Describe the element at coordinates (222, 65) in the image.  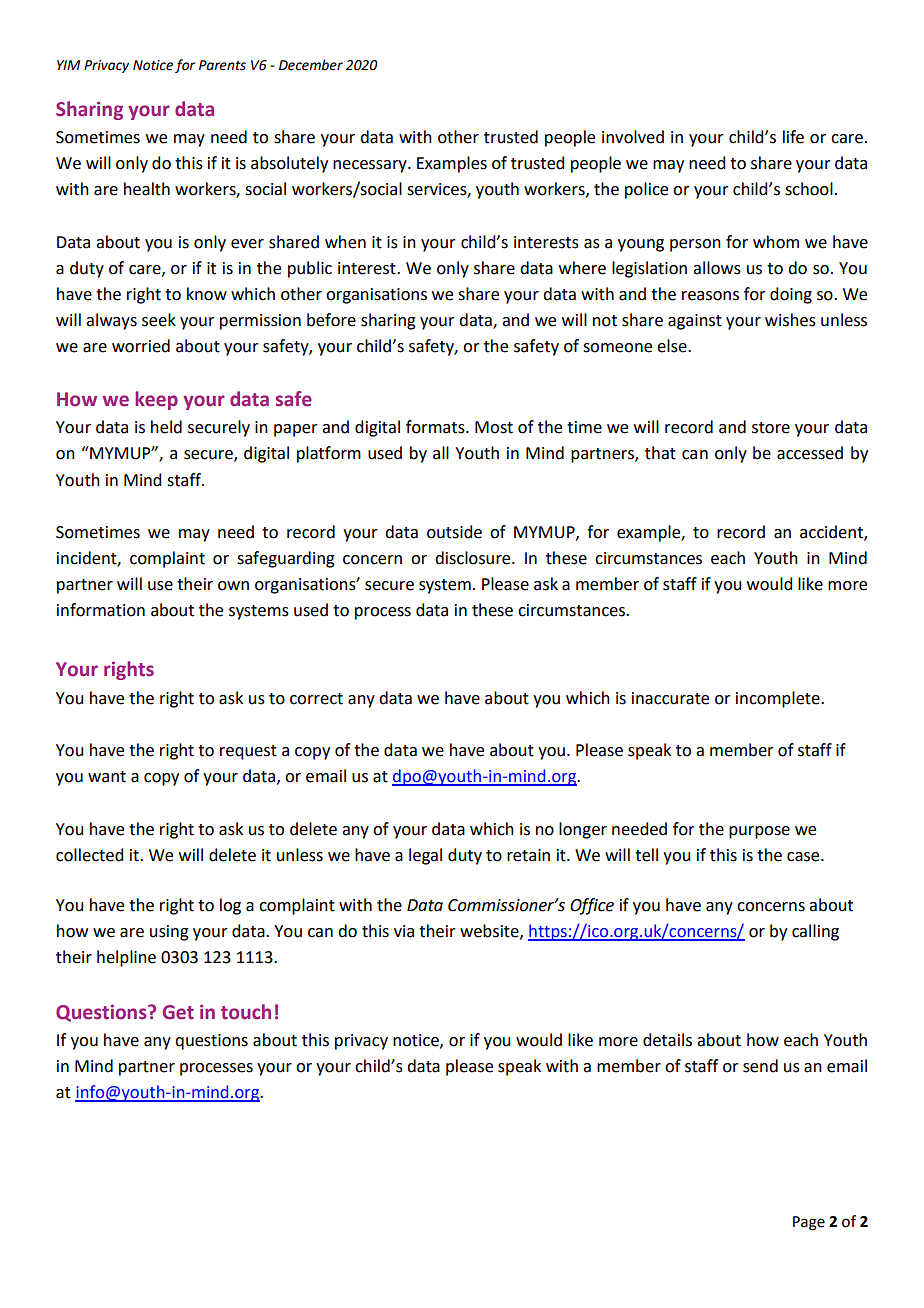
I see `Parents` at that location.
